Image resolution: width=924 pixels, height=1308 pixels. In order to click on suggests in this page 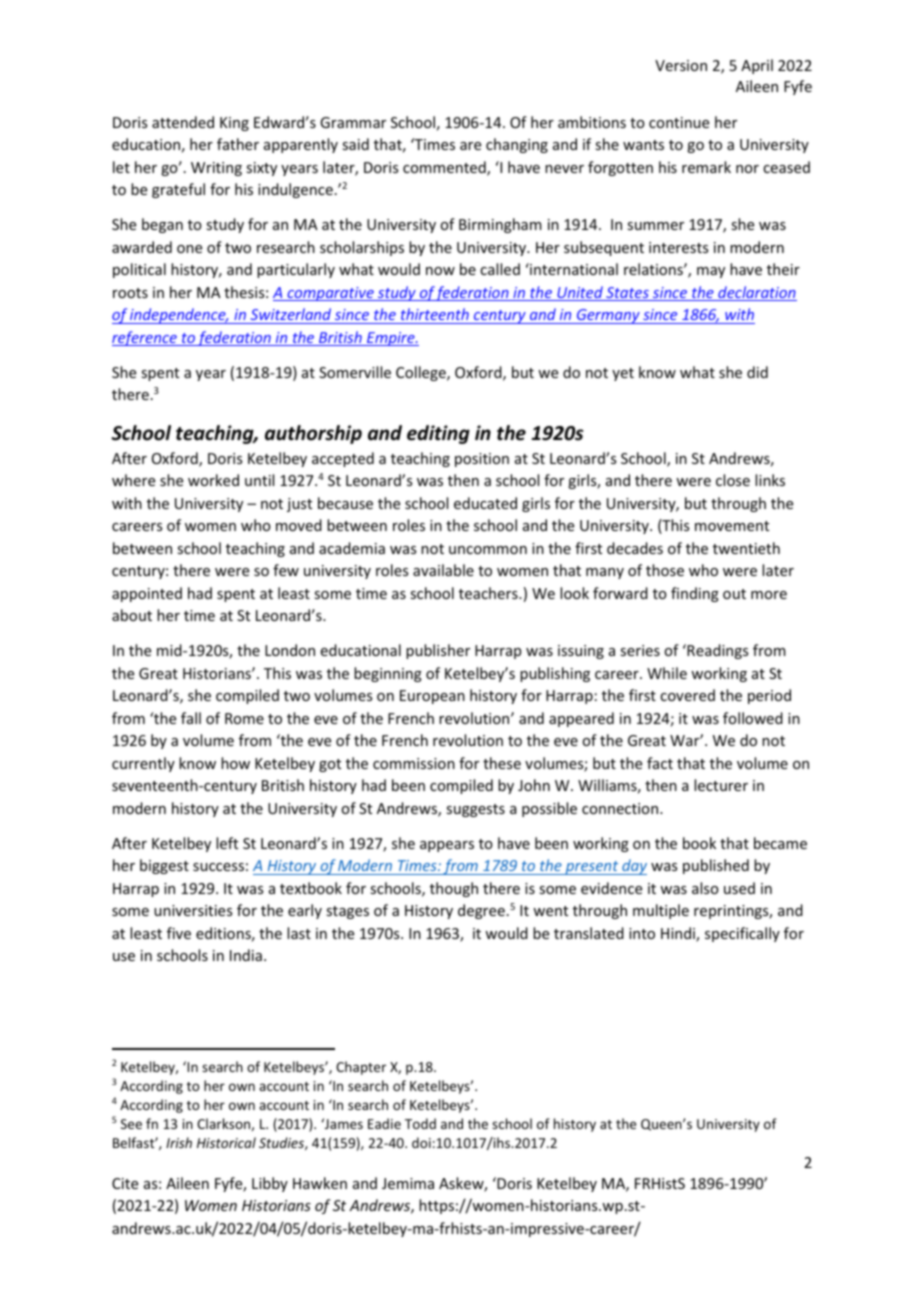, I will do `click(475, 810)`.
